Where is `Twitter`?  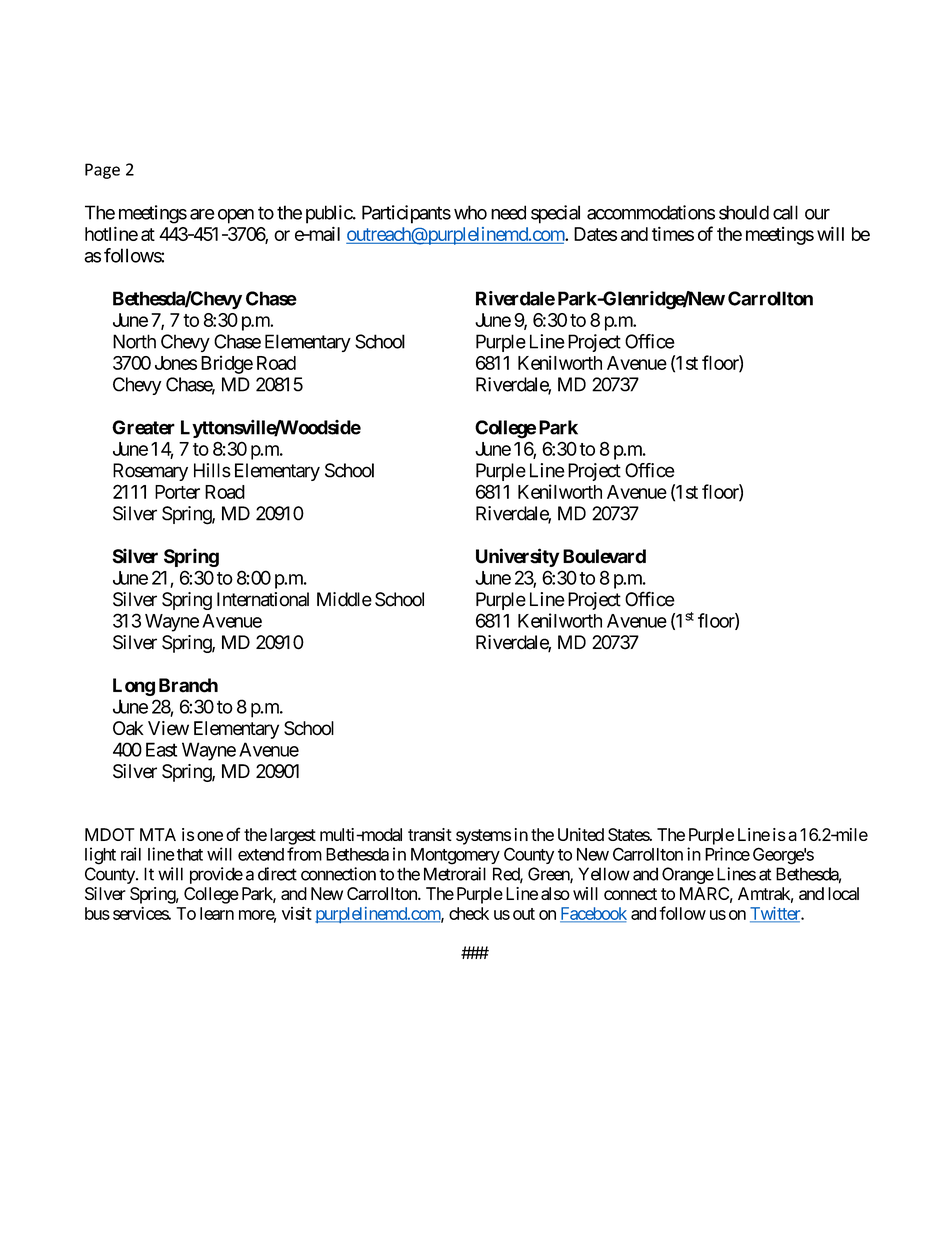
Twitter is located at coordinates (776, 914).
